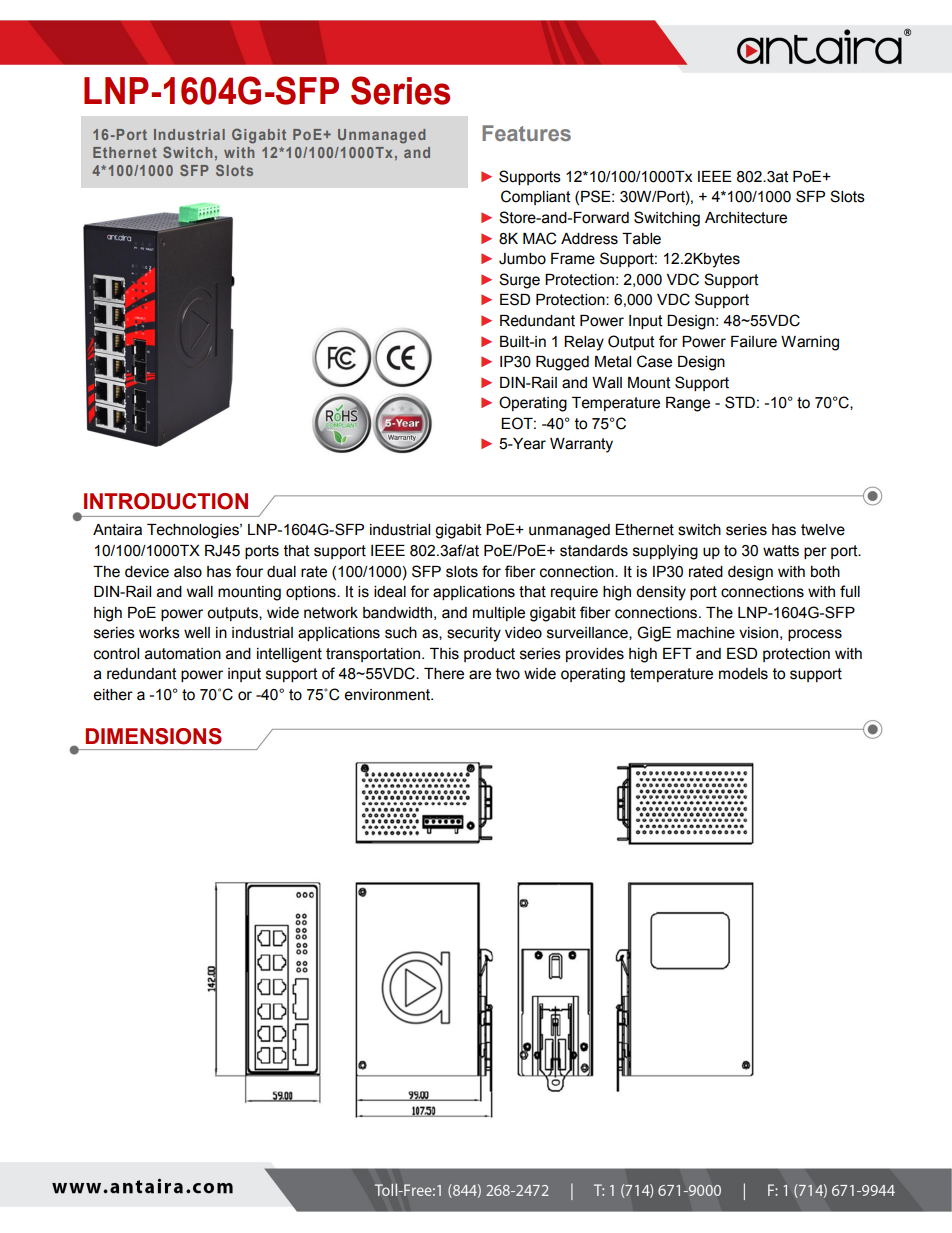 This image has width=952, height=1233. Describe the element at coordinates (743, 674) in the image. I see `models` at that location.
